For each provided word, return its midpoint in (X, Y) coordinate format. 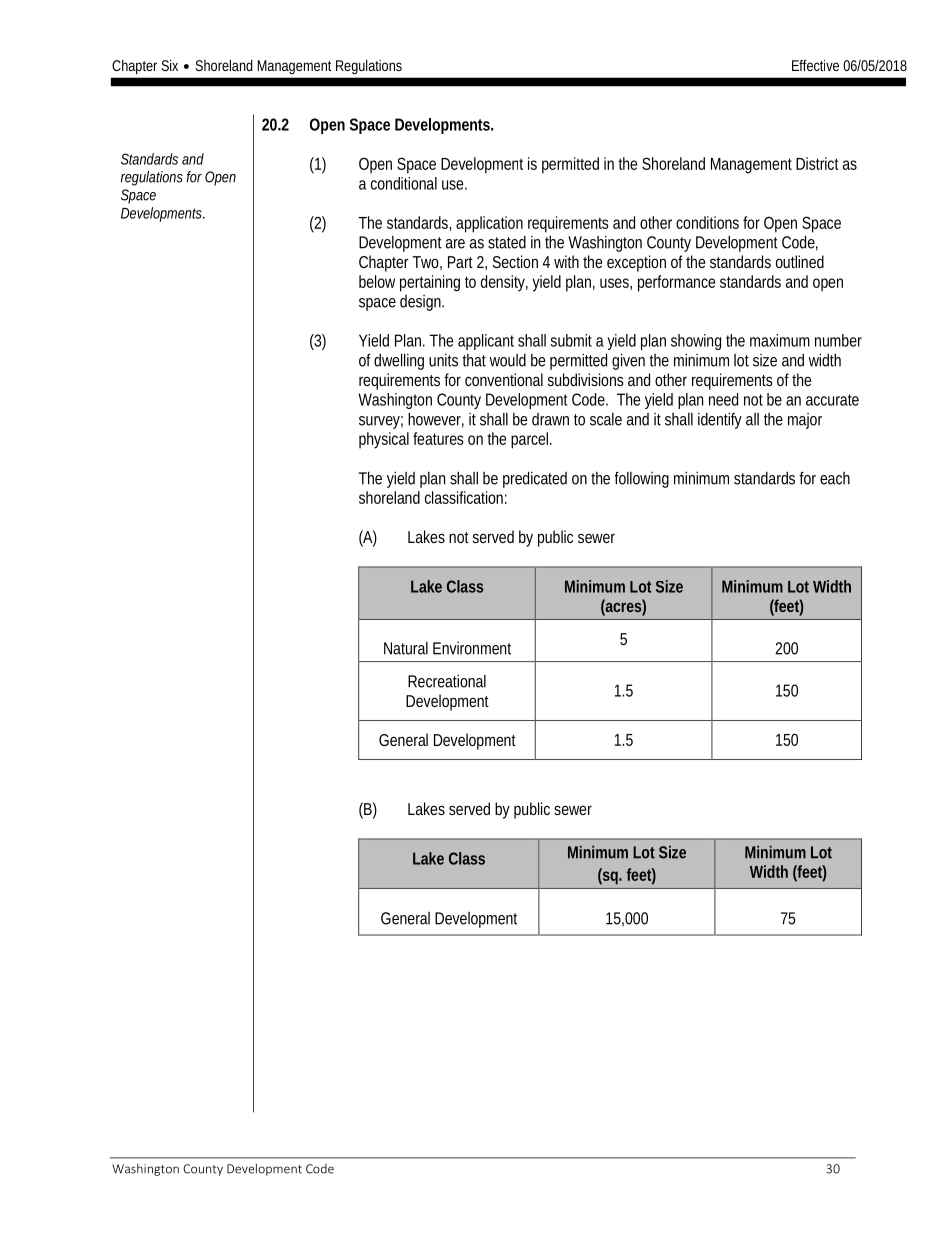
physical (384, 440)
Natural (406, 648)
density (504, 283)
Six (169, 65)
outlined (800, 261)
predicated (535, 479)
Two (427, 263)
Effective (815, 65)
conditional (404, 183)
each (835, 478)
